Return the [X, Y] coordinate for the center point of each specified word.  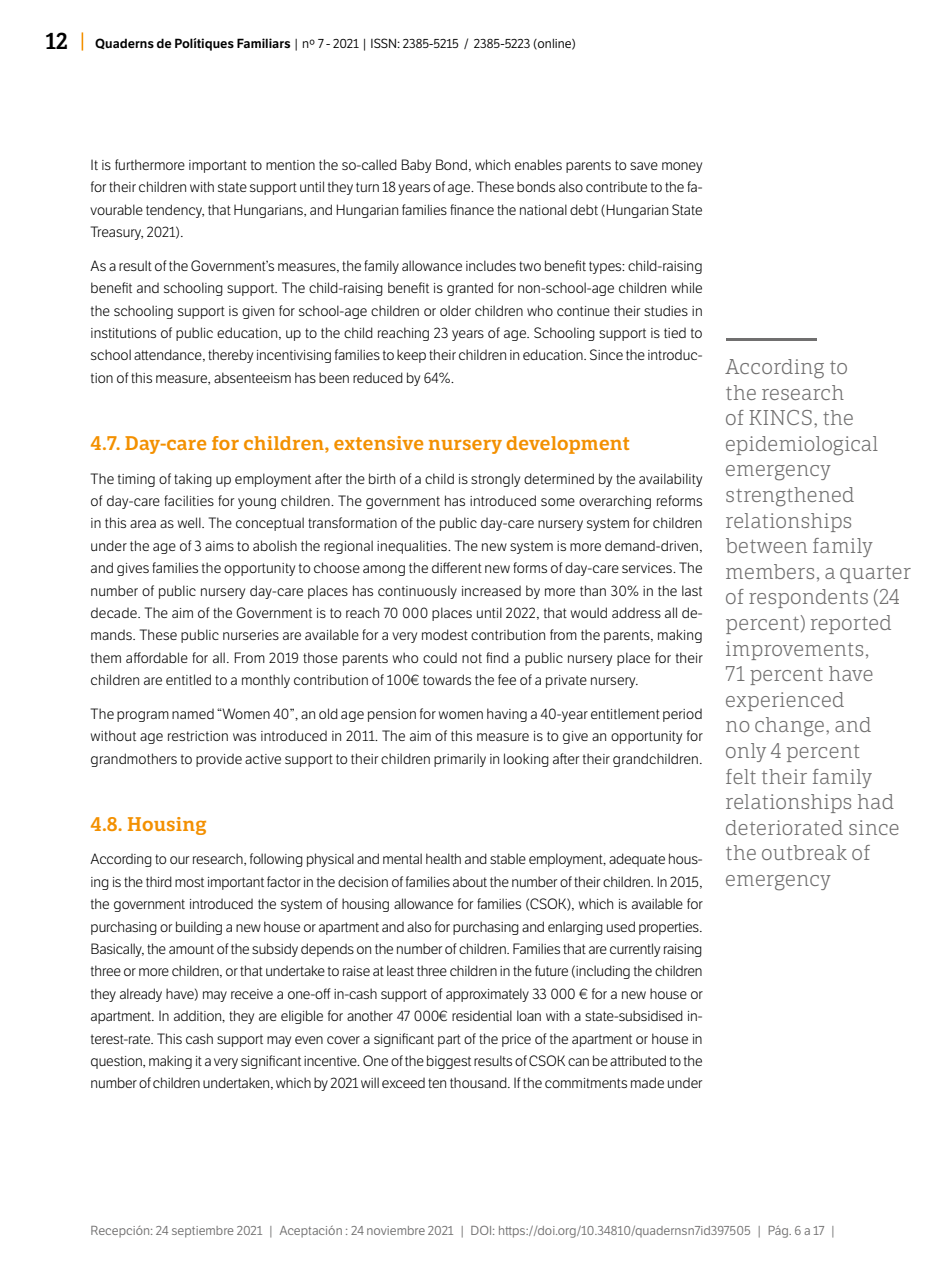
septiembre [202, 1232]
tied [675, 333]
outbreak [804, 852]
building [199, 928]
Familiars [263, 43]
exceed [403, 1083]
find [497, 657]
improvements [794, 650]
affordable [157, 657]
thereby [230, 356]
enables [538, 164]
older [455, 310]
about [470, 881]
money [682, 167]
